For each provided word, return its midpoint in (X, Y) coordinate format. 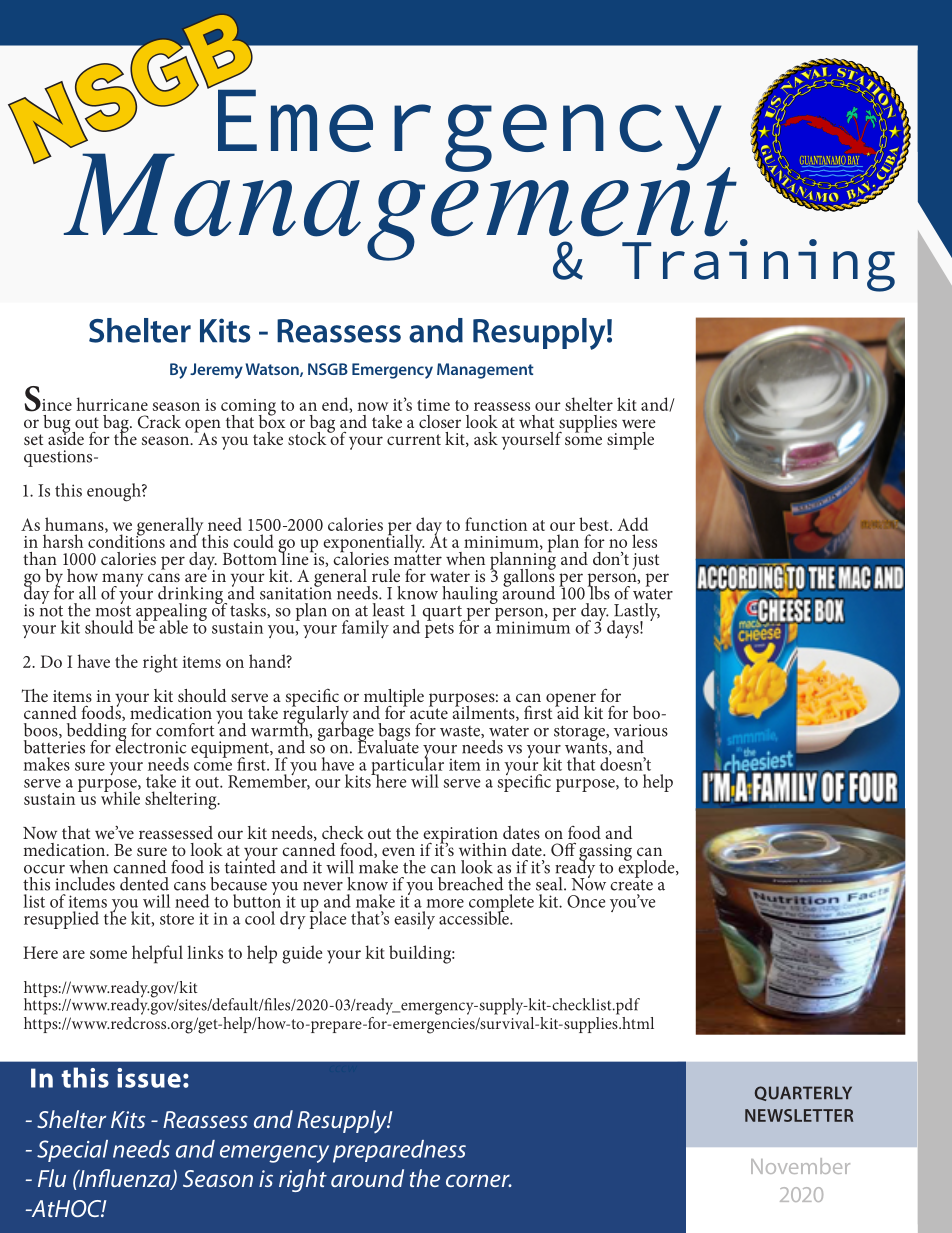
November (800, 1166)
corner (479, 1180)
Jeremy (216, 371)
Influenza (125, 1179)
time (433, 405)
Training (758, 265)
